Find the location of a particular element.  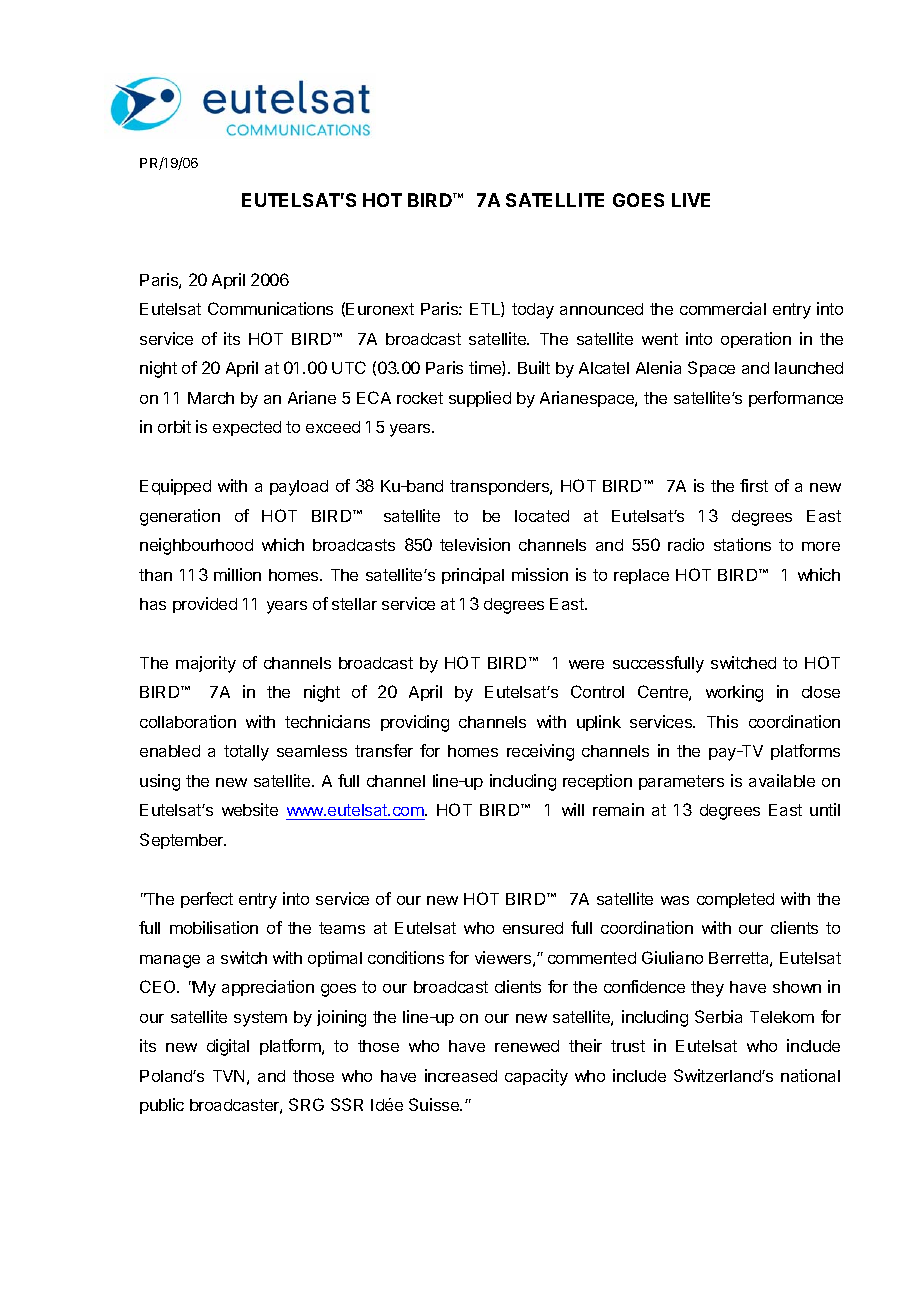

website is located at coordinates (250, 809).
